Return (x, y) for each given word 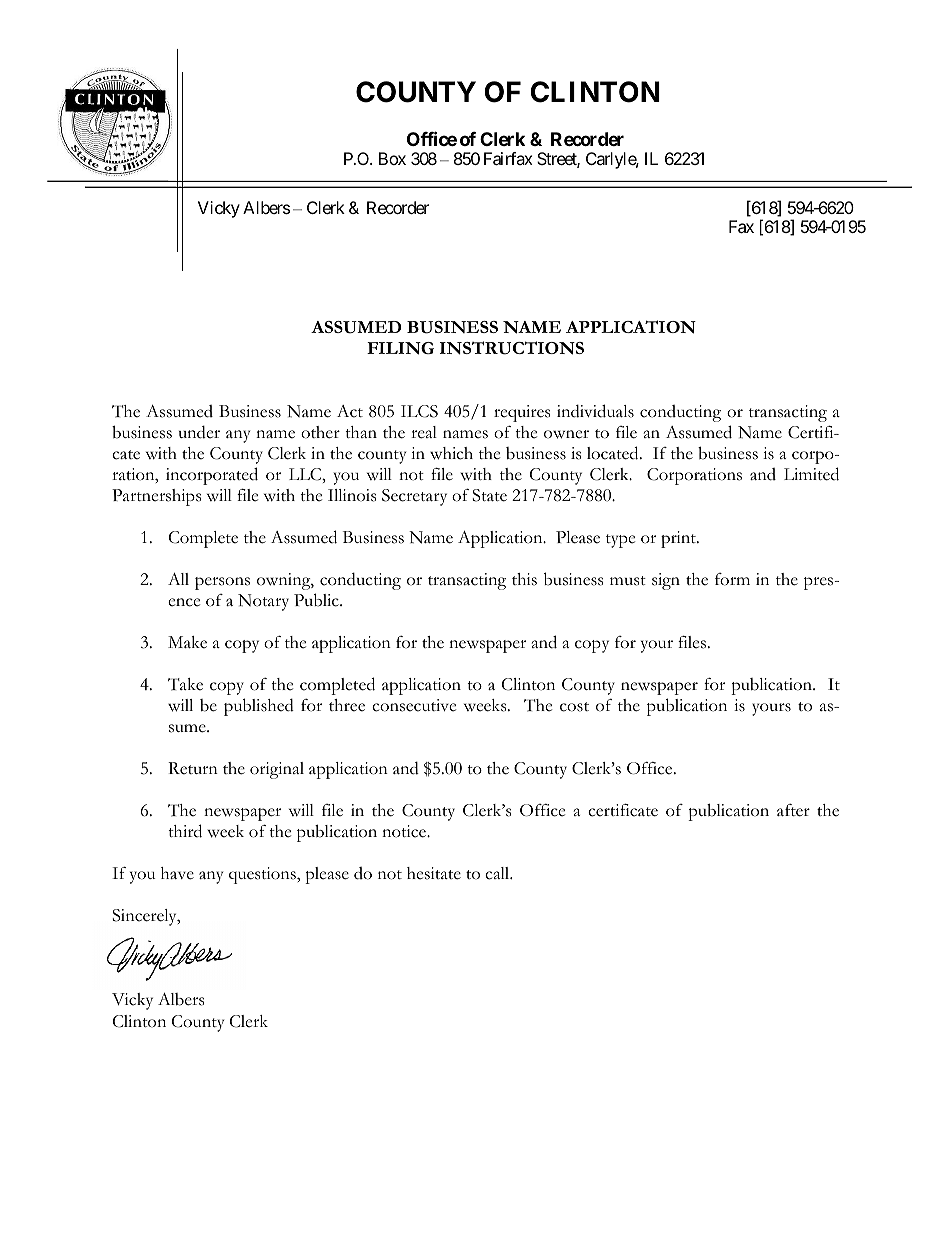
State (489, 495)
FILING (400, 348)
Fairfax (508, 158)
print (679, 539)
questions (263, 875)
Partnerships (156, 497)
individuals (595, 411)
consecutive (414, 705)
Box (392, 158)
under (199, 432)
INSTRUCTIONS (512, 348)
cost (574, 707)
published (259, 707)
